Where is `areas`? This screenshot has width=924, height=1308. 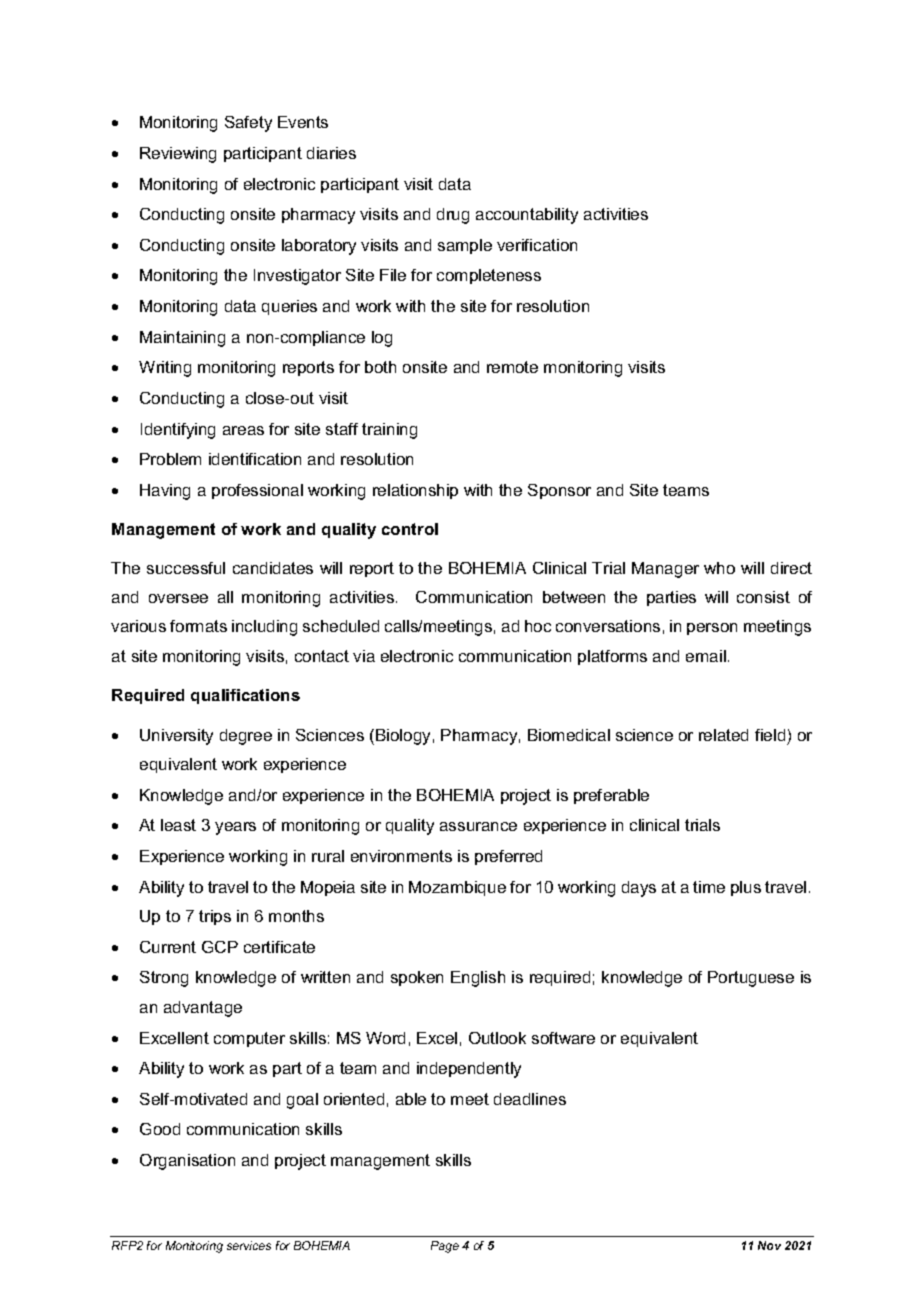
areas is located at coordinates (243, 430).
